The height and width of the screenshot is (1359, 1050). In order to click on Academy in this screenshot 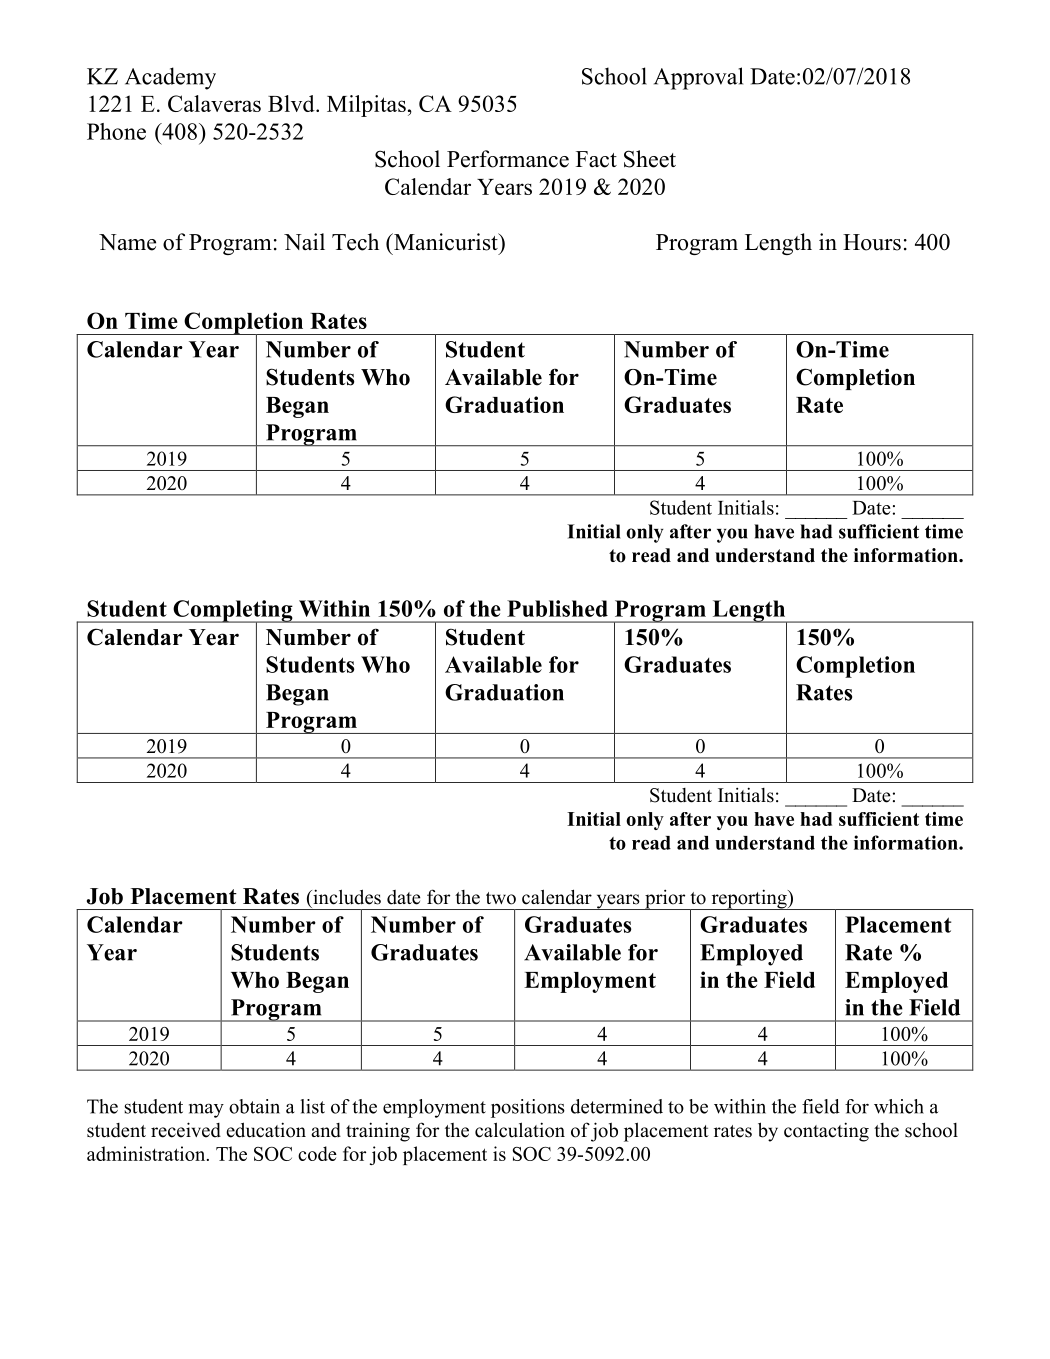, I will do `click(170, 78)`.
